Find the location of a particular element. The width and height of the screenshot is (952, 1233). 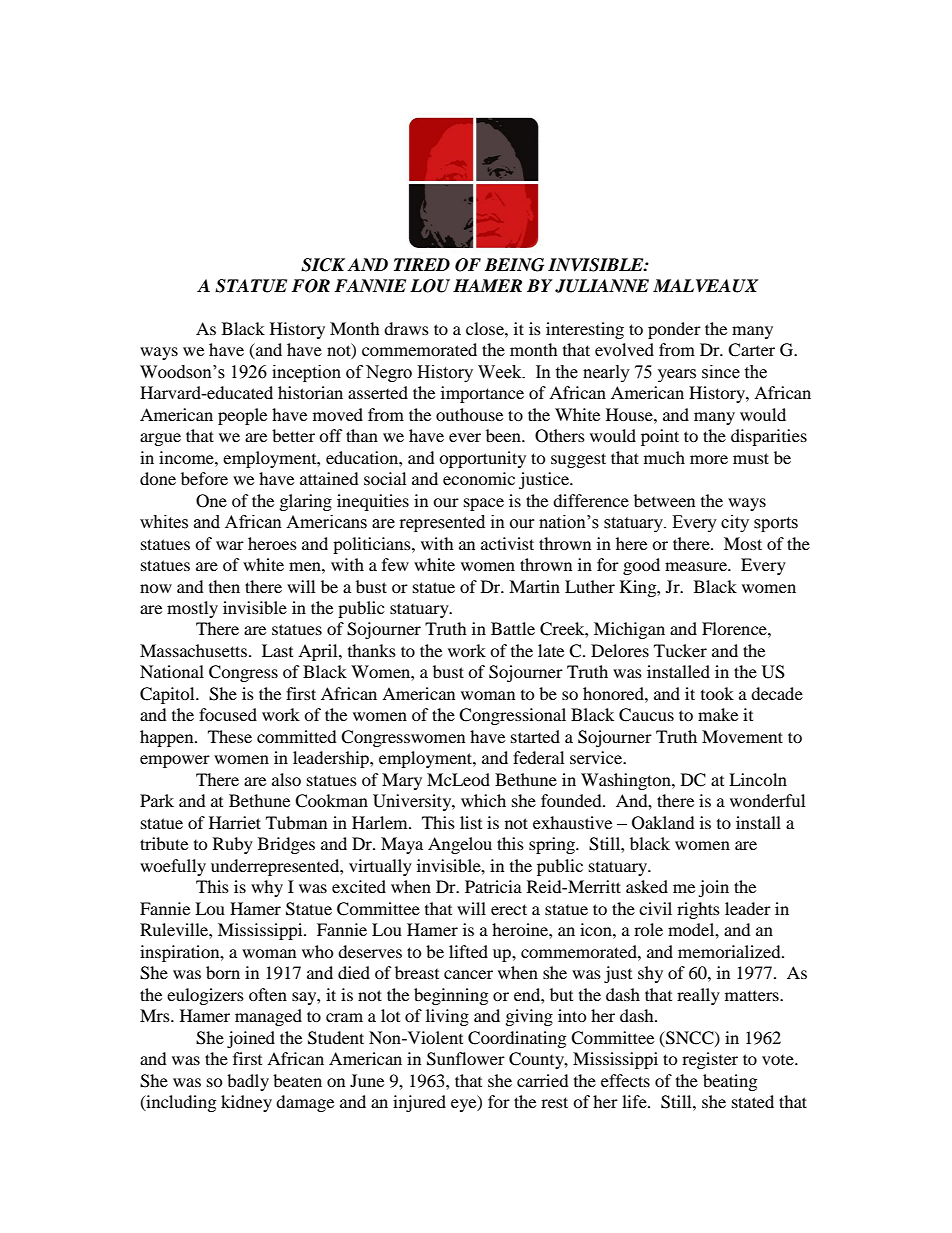

which is located at coordinates (483, 800).
